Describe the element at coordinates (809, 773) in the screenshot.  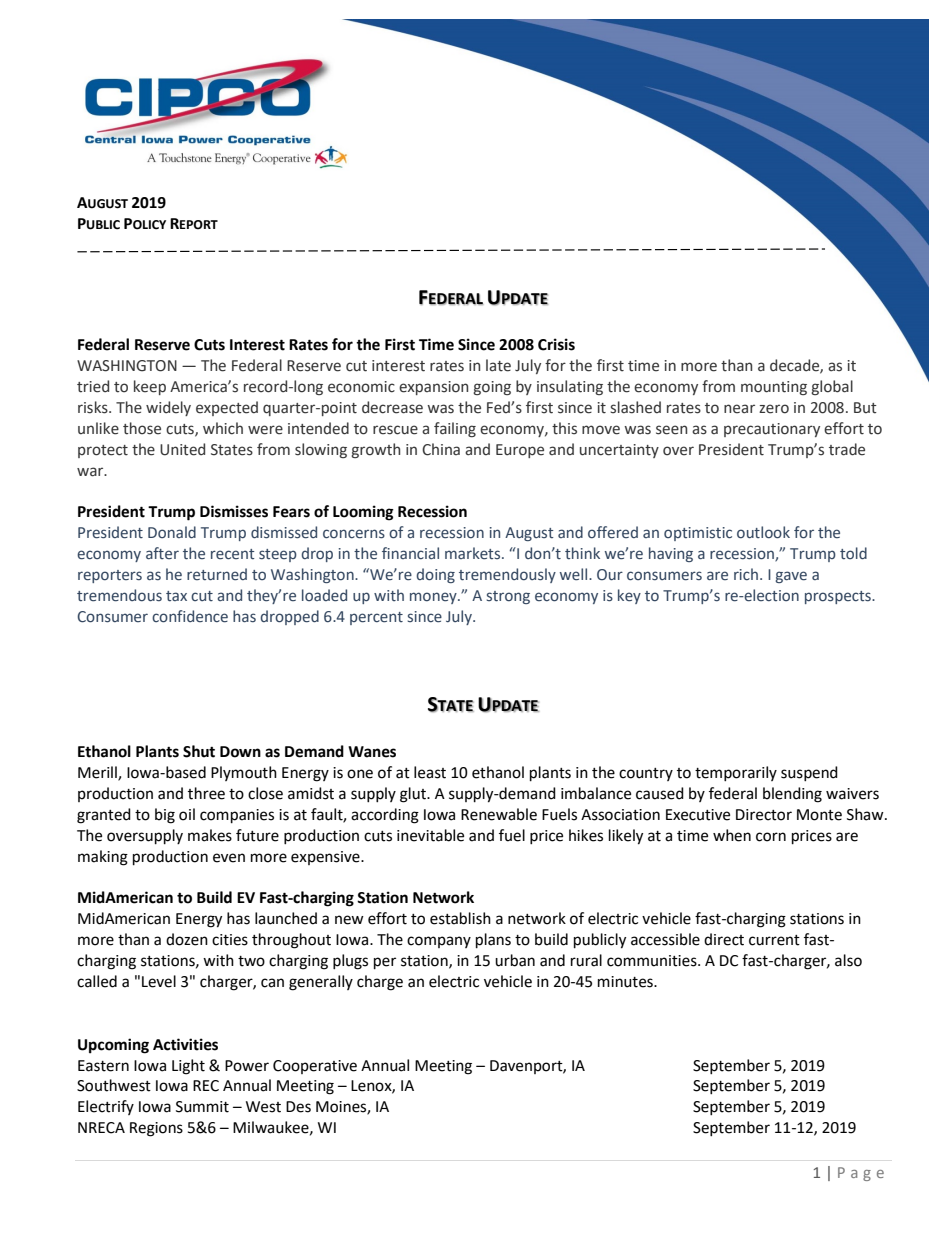
I see `suspend` at that location.
